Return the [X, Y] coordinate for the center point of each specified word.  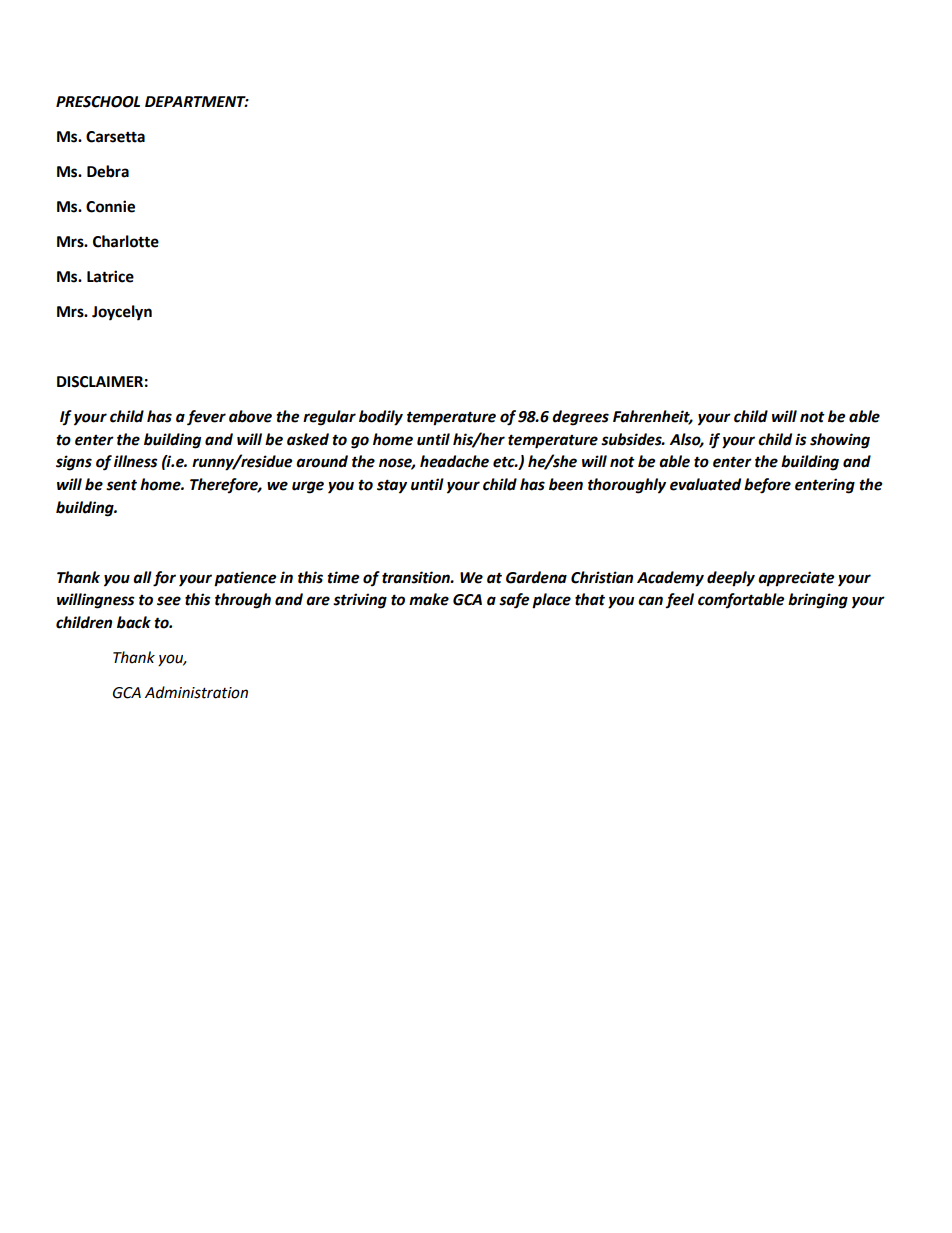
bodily [381, 418]
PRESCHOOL [98, 102]
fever [206, 418]
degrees [580, 418]
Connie [110, 206]
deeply [731, 579]
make [429, 599]
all [142, 577]
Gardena [536, 577]
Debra [108, 171]
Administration [196, 692]
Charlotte [126, 241]
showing [840, 441]
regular [329, 418]
